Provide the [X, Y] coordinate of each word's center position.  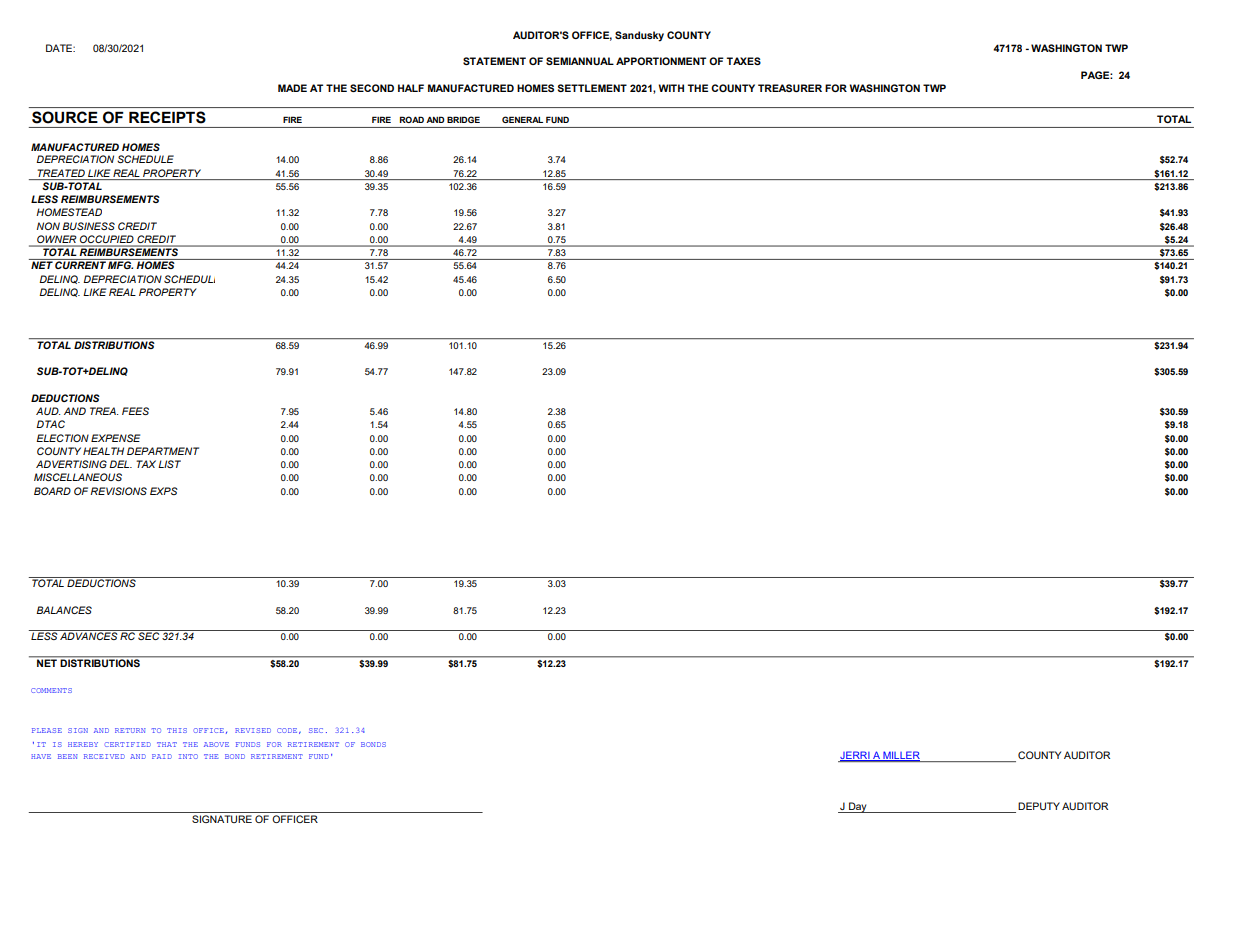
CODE [287, 730]
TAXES [743, 61]
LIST [169, 464]
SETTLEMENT [592, 88]
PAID [162, 756]
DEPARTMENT [163, 451]
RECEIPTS [167, 117]
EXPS [164, 491]
